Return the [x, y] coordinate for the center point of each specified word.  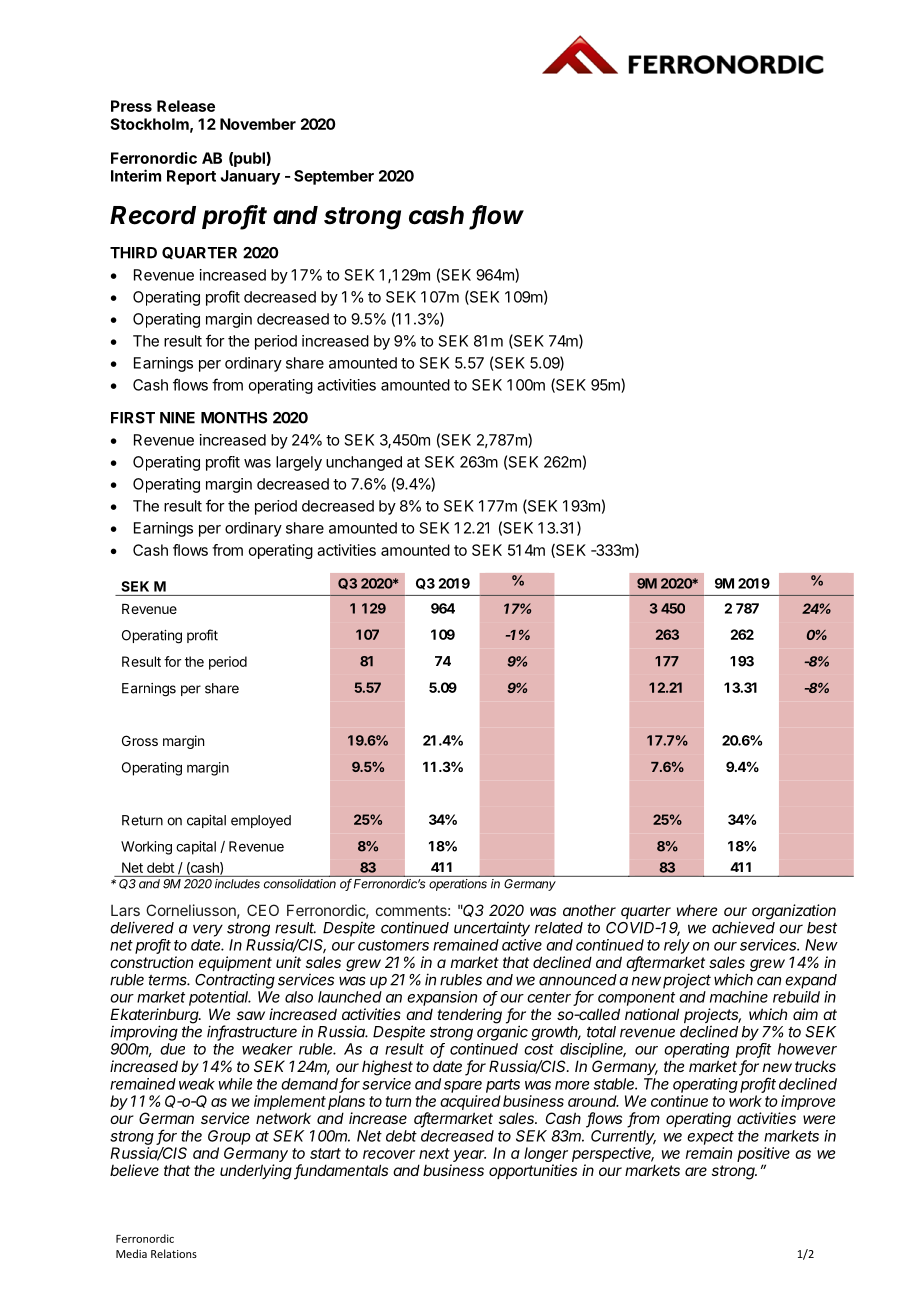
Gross [140, 740]
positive [763, 1154]
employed [261, 821]
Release [186, 106]
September [334, 177]
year [468, 1157]
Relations [174, 1253]
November [258, 124]
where [697, 910]
